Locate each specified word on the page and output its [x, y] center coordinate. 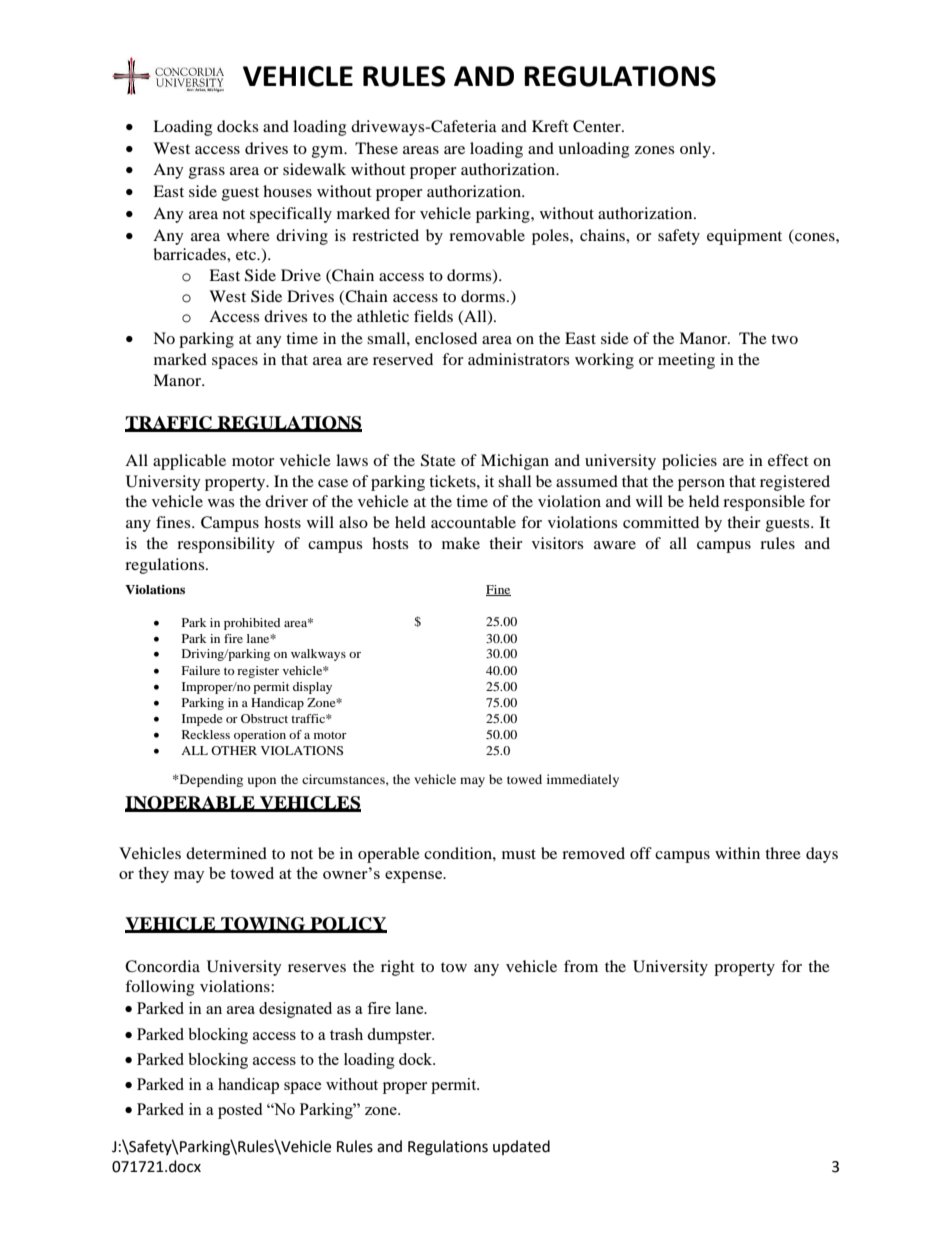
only [696, 150]
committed [661, 522]
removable [487, 235]
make [461, 543]
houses [287, 191]
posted [240, 1111]
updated [521, 1147]
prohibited [252, 624]
